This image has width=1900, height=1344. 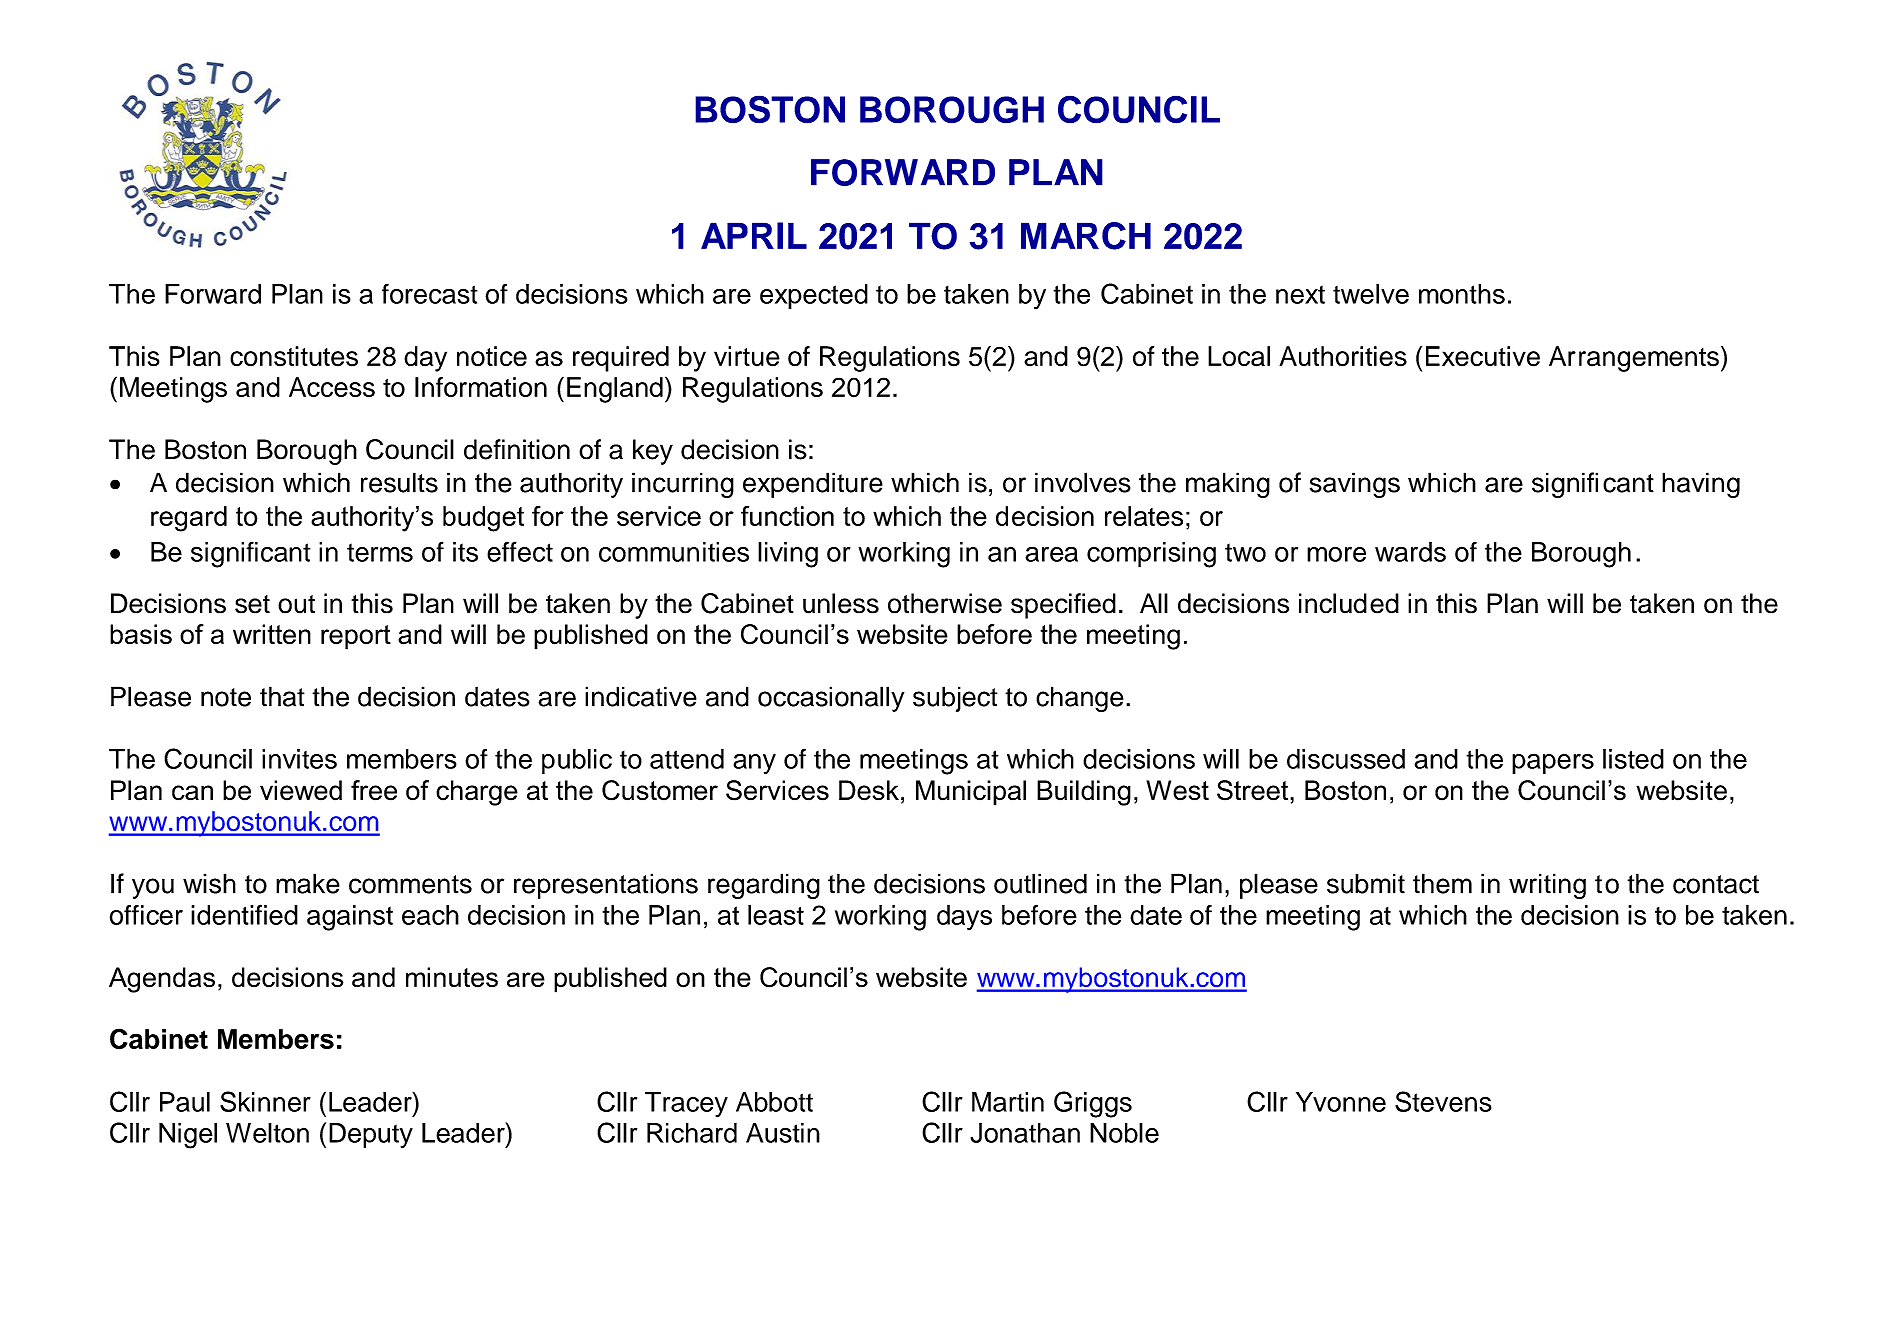 What do you see at coordinates (430, 293) in the image?
I see `forecast` at bounding box center [430, 293].
